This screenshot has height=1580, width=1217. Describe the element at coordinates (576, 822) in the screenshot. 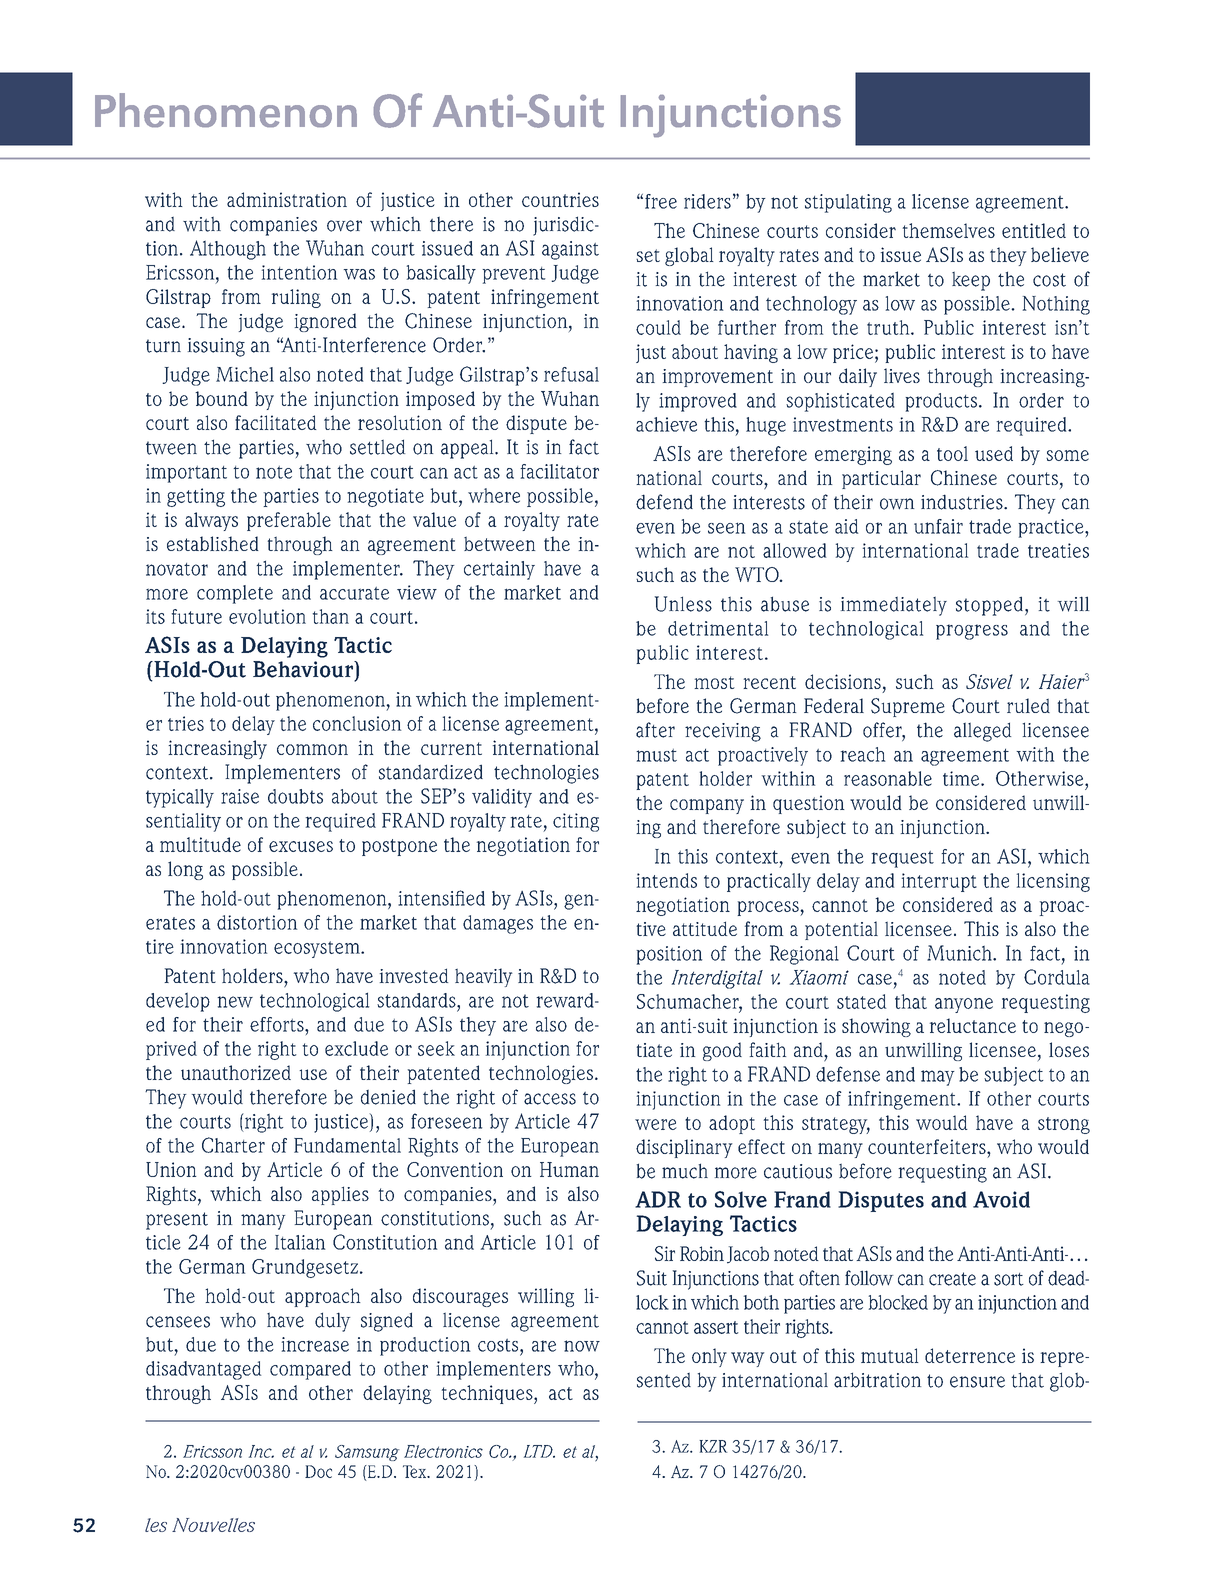

I see `citing` at that location.
